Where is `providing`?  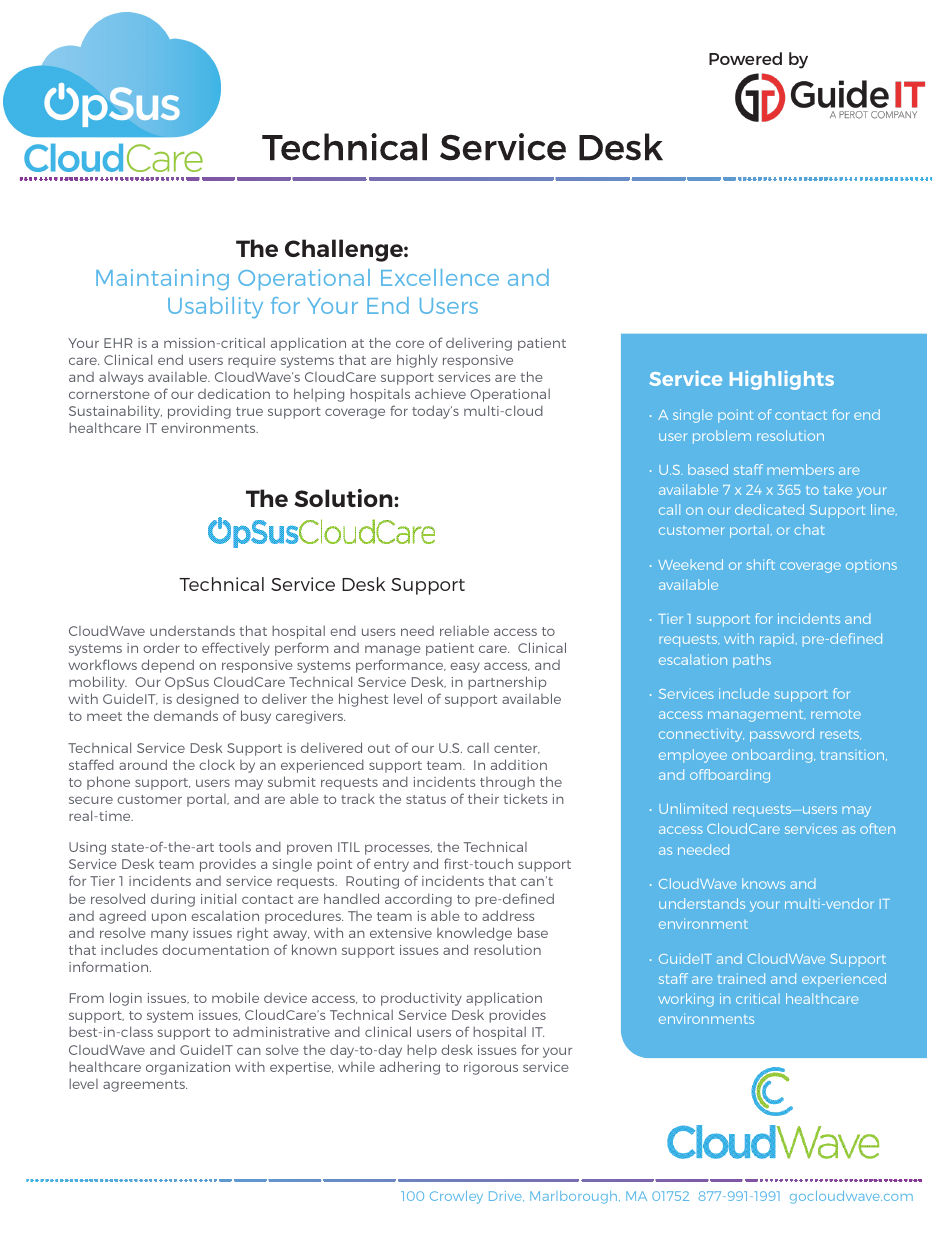 providing is located at coordinates (199, 412).
